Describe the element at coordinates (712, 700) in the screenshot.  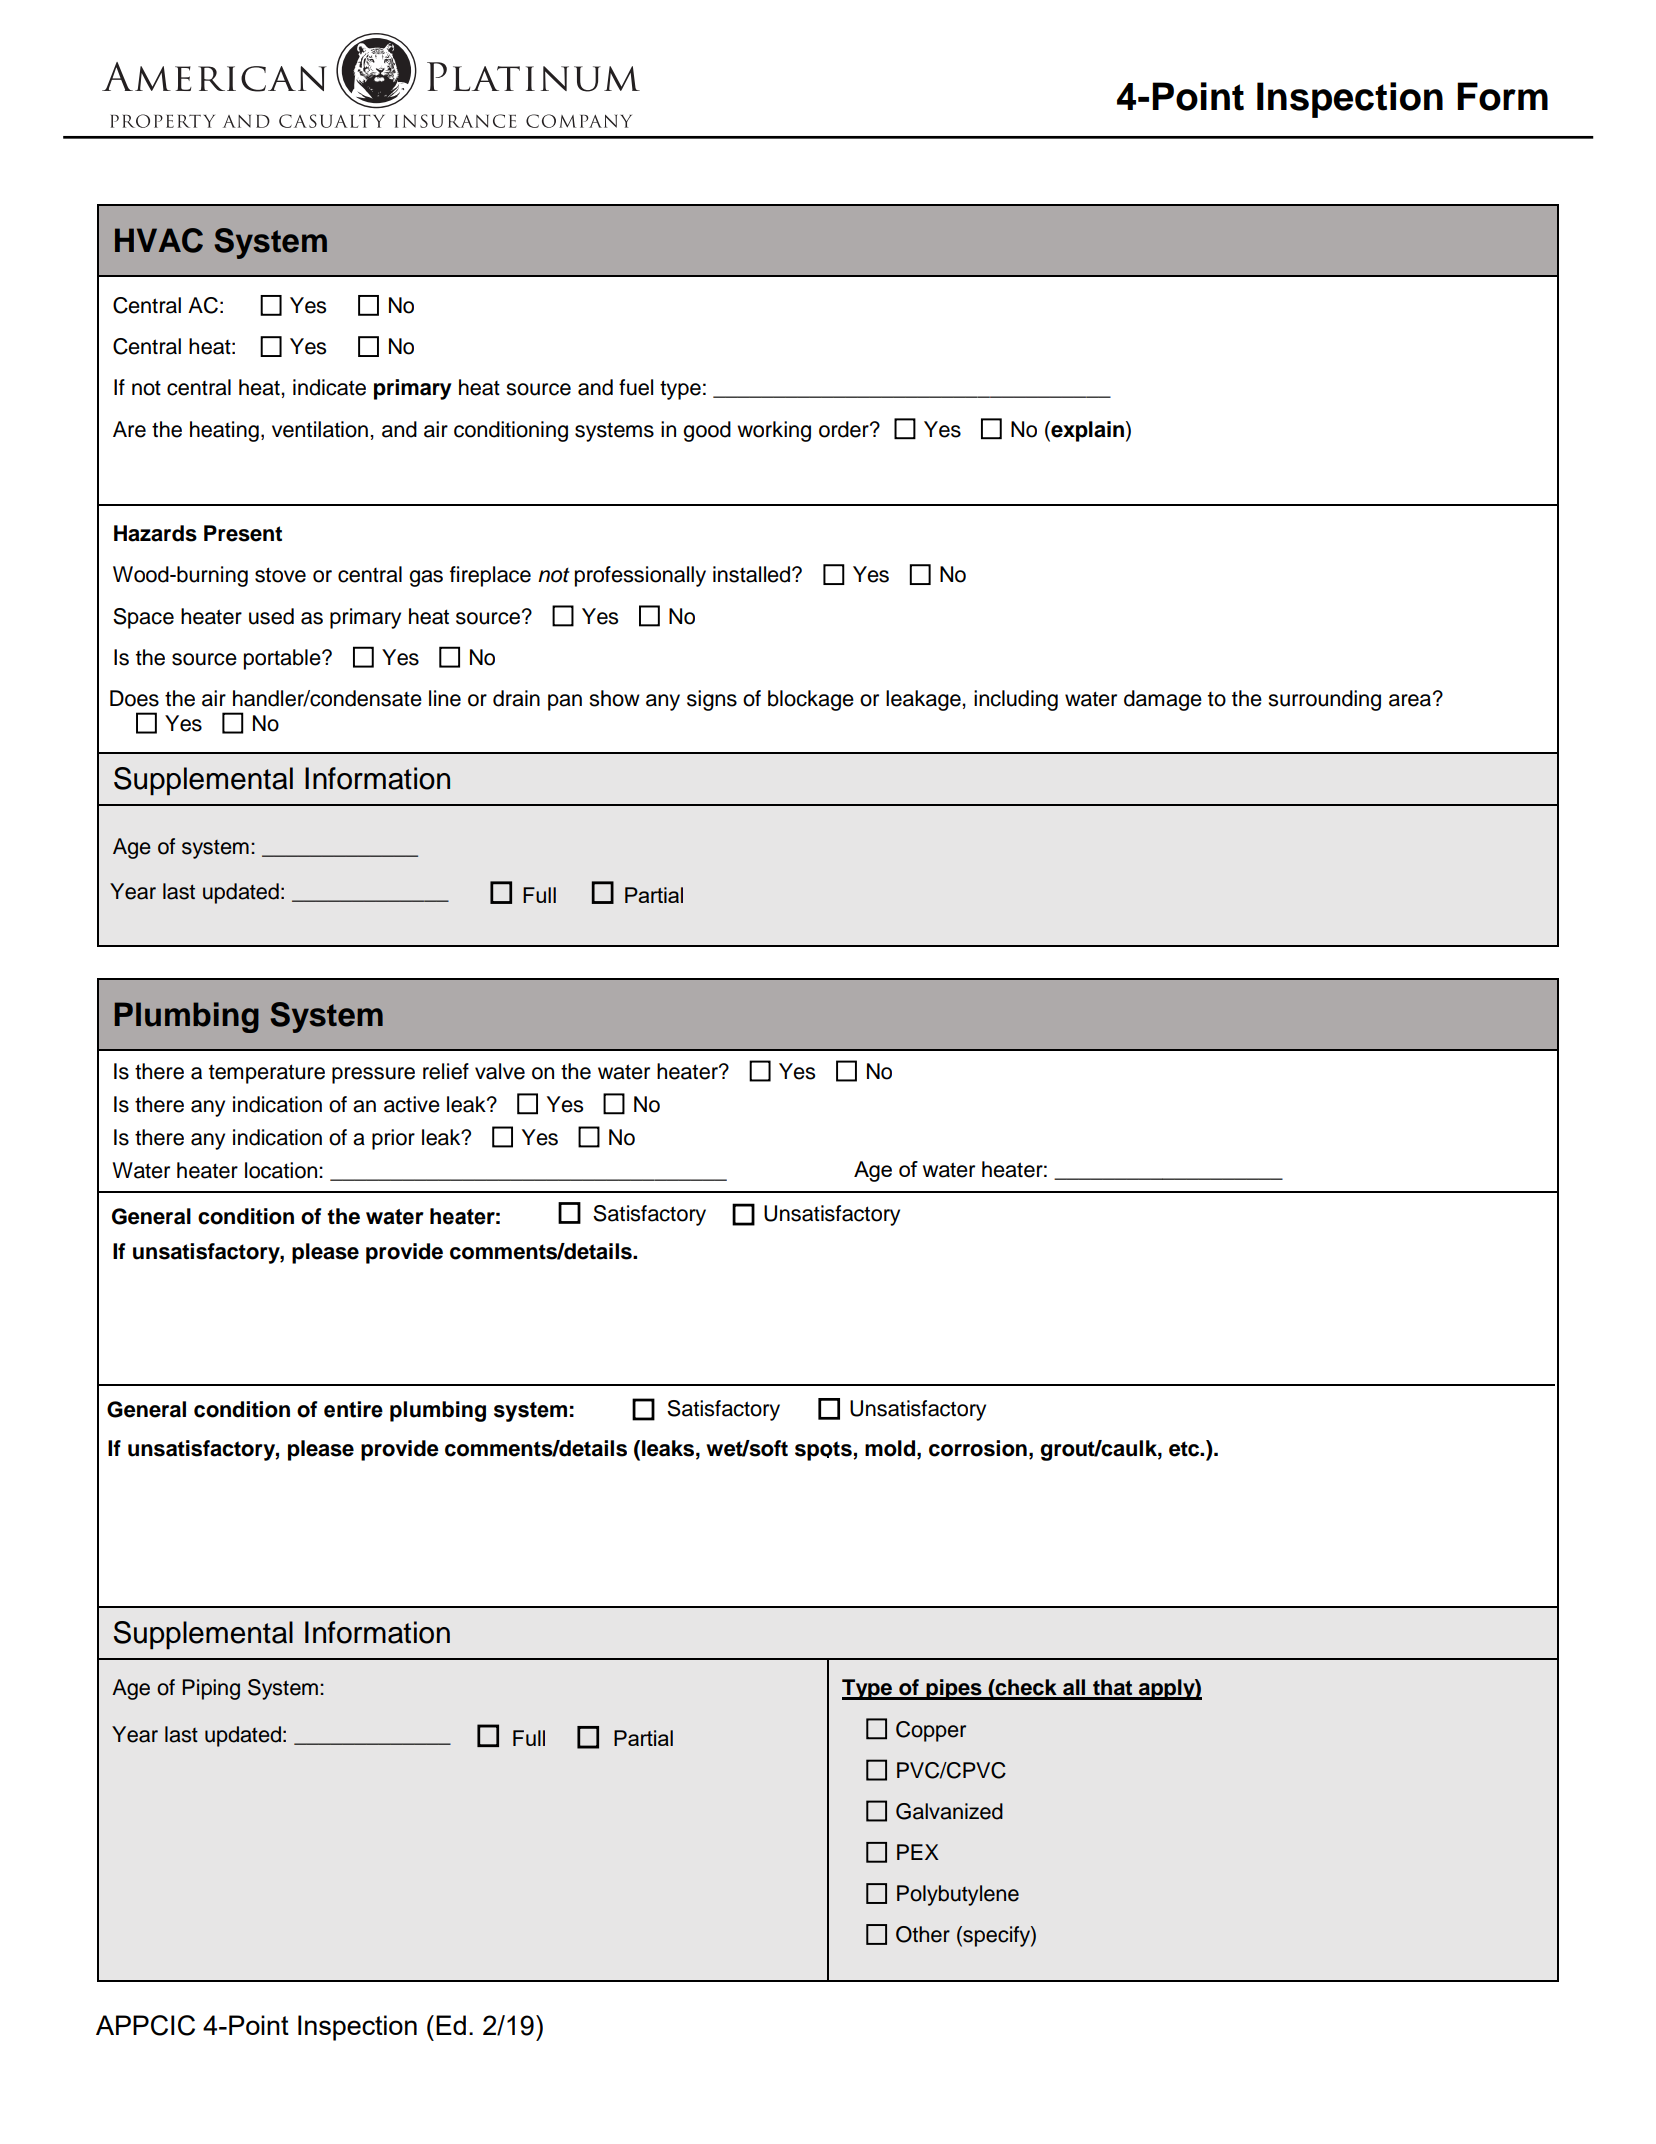
I see `signs` at that location.
